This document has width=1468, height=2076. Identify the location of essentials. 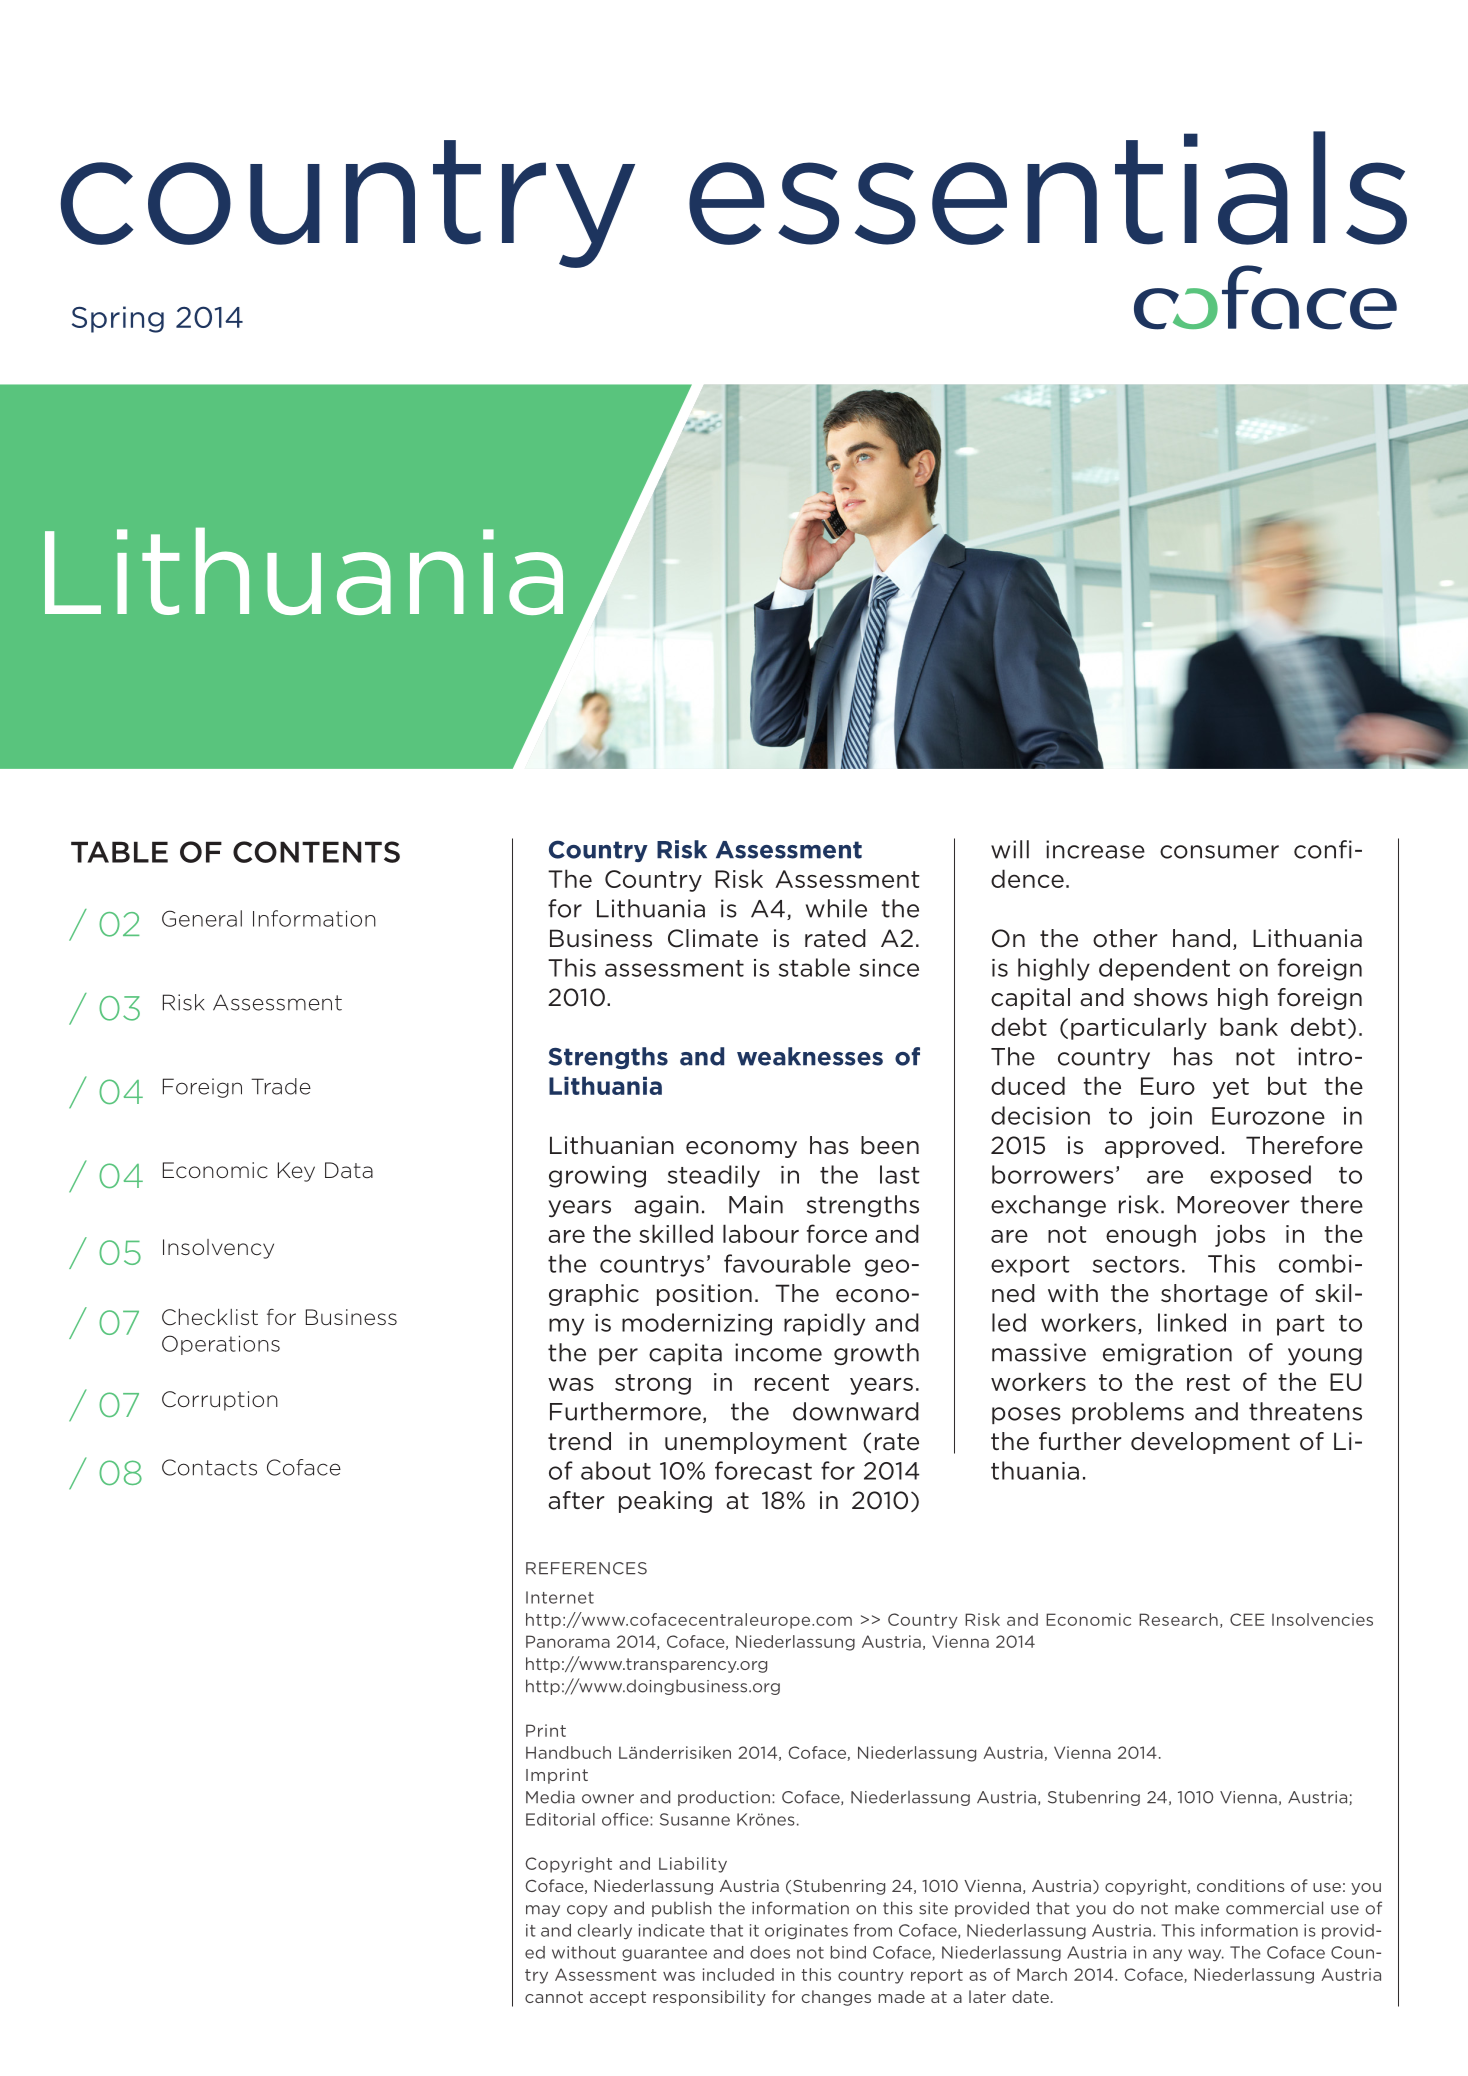
(1048, 188).
